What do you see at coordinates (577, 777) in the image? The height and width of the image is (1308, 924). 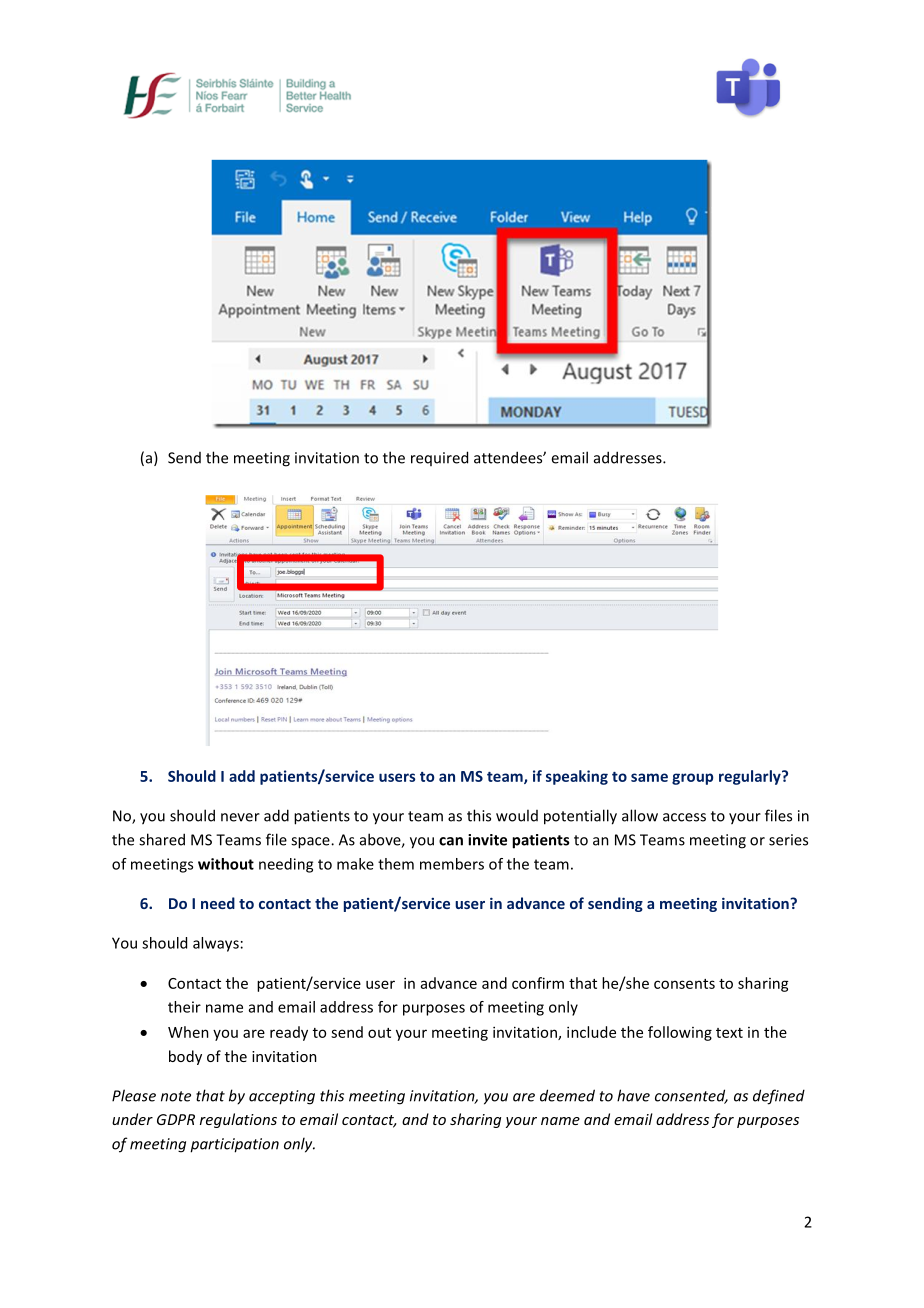 I see `speaking` at bounding box center [577, 777].
